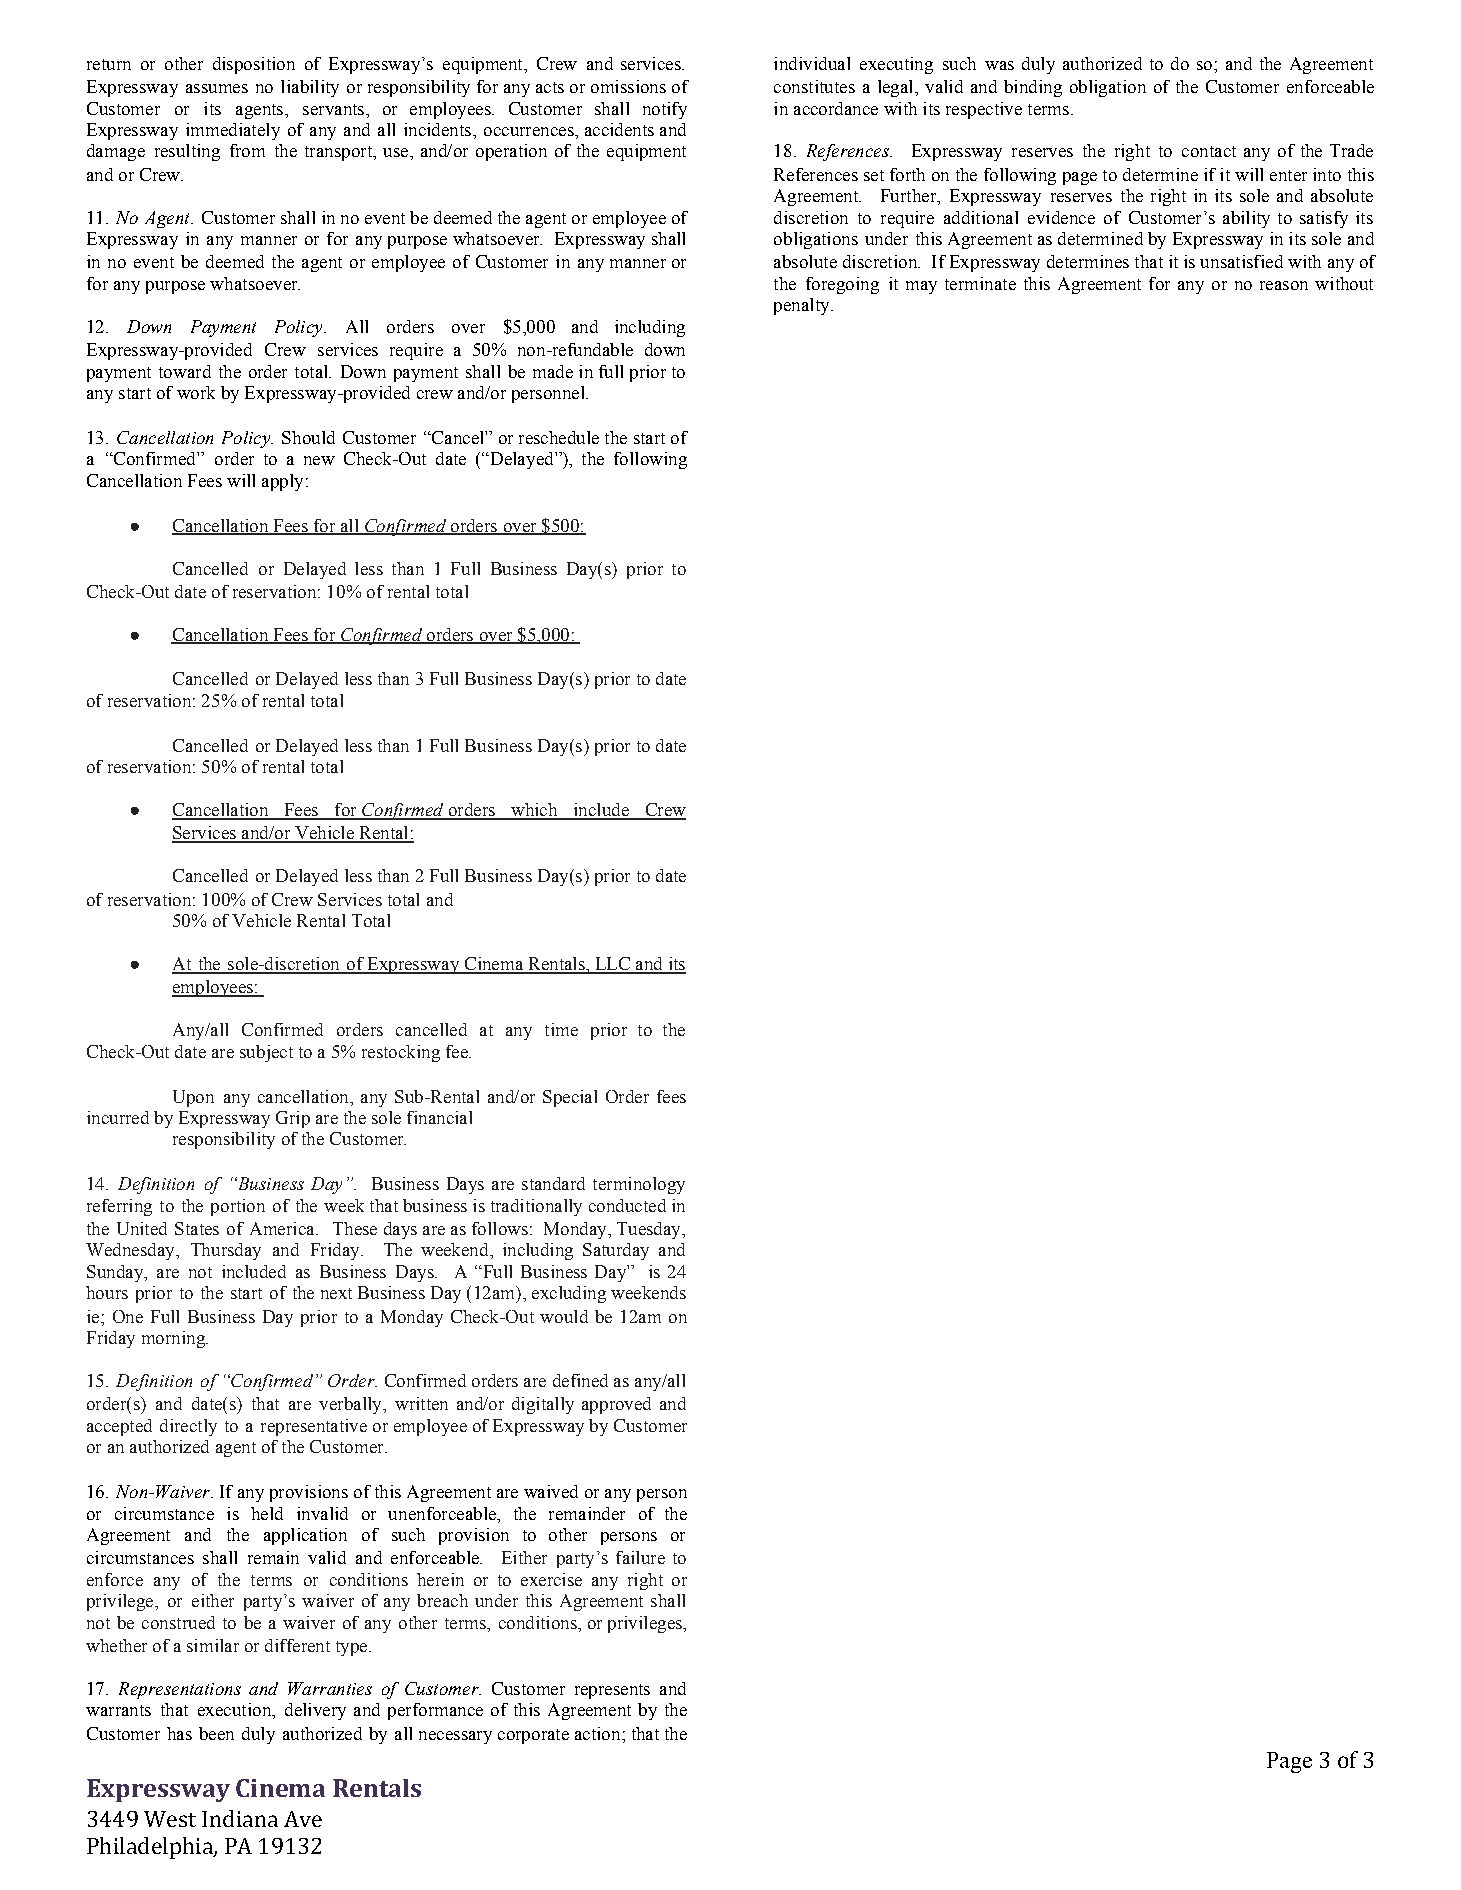 The height and width of the document is (1890, 1461). I want to click on represents, so click(612, 1691).
